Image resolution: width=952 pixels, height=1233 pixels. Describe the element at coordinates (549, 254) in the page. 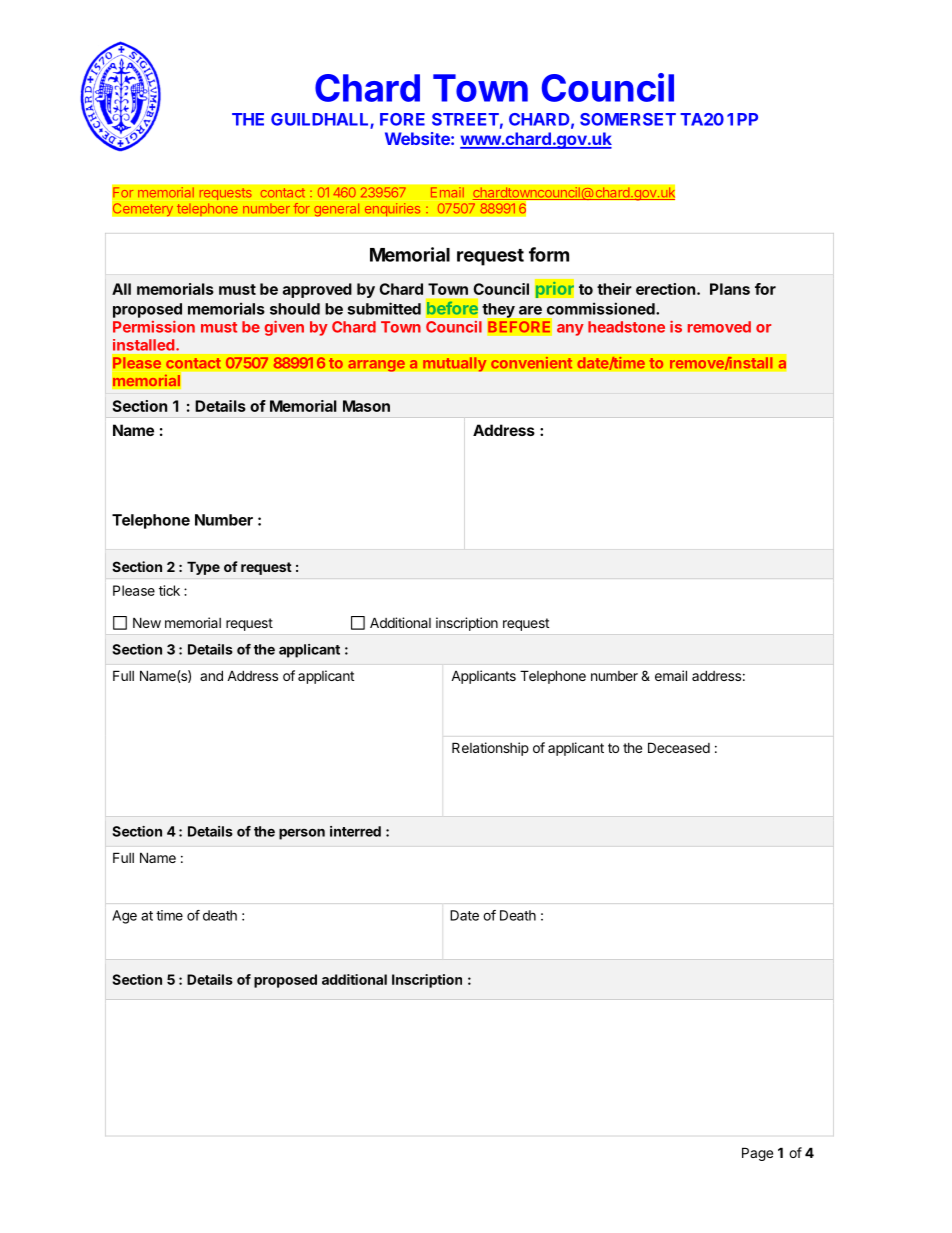

I see `form` at that location.
